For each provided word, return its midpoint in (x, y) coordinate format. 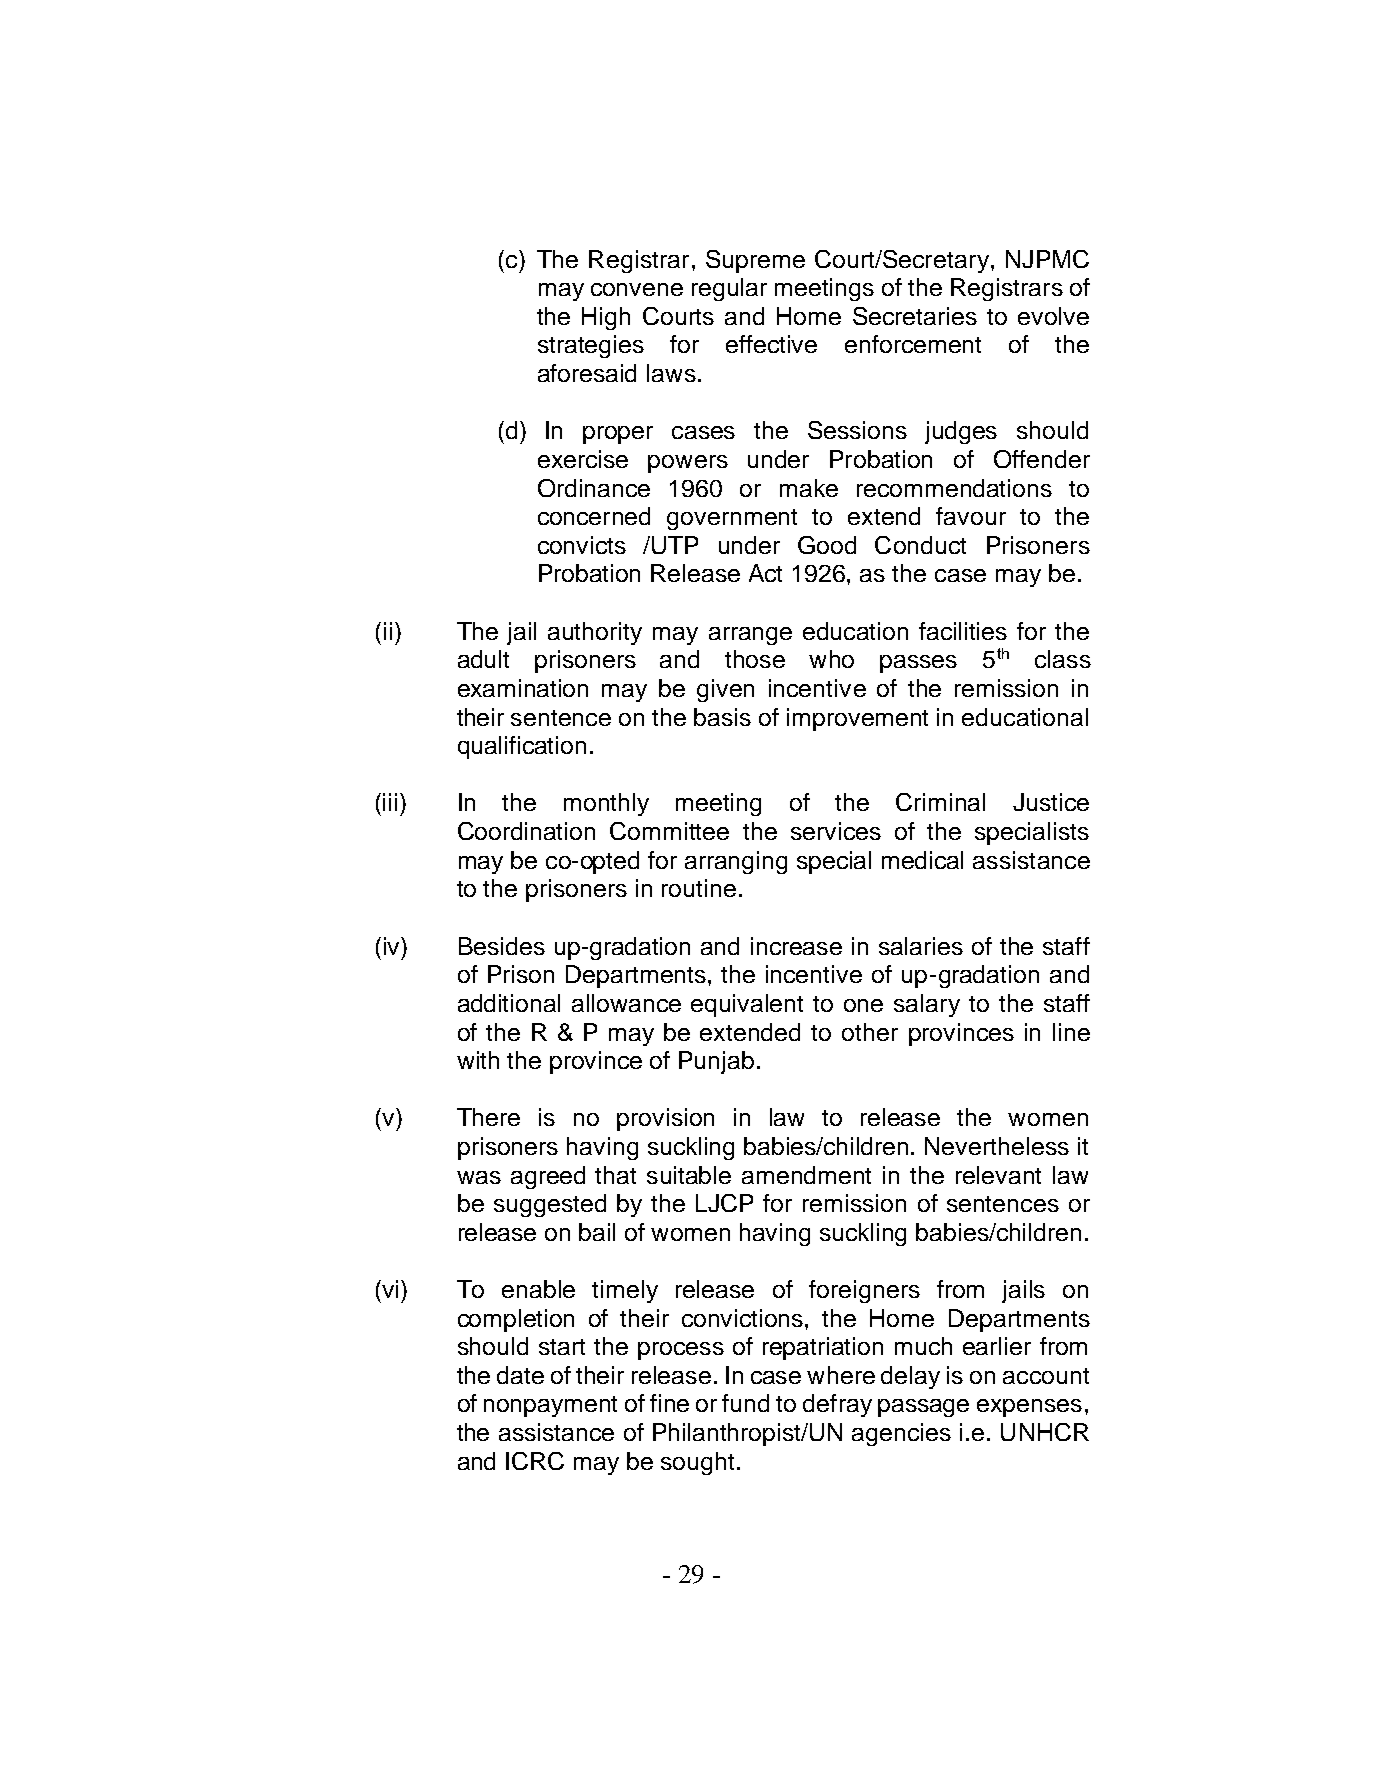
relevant (998, 1175)
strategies (591, 346)
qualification (522, 747)
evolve (1053, 316)
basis (722, 717)
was (479, 1177)
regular (729, 289)
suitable (689, 1175)
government (732, 519)
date (520, 1375)
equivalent (747, 1005)
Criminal (940, 802)
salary (927, 1005)
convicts (582, 545)
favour (971, 516)
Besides (502, 946)
